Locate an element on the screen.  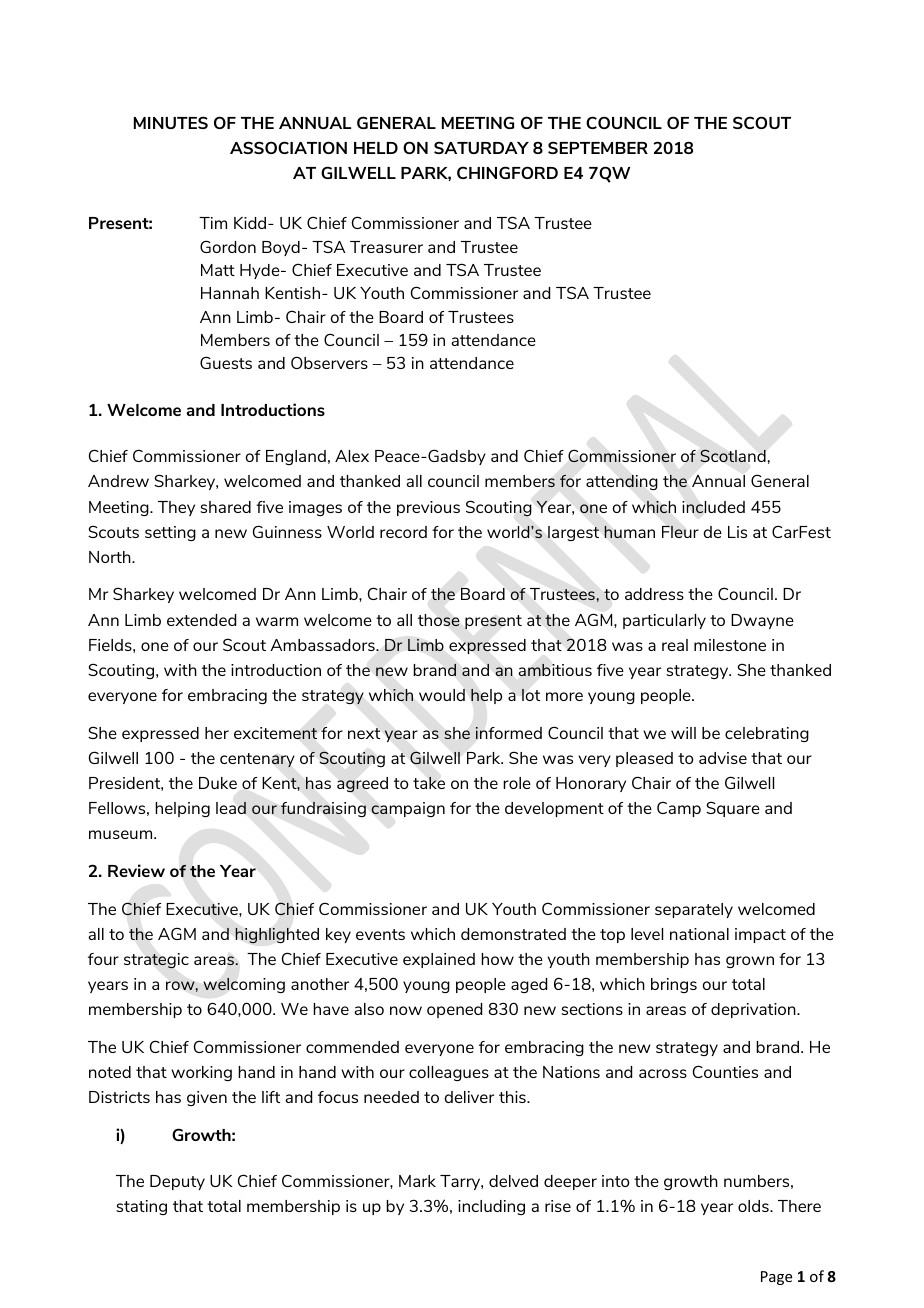
strategic is located at coordinates (156, 961).
